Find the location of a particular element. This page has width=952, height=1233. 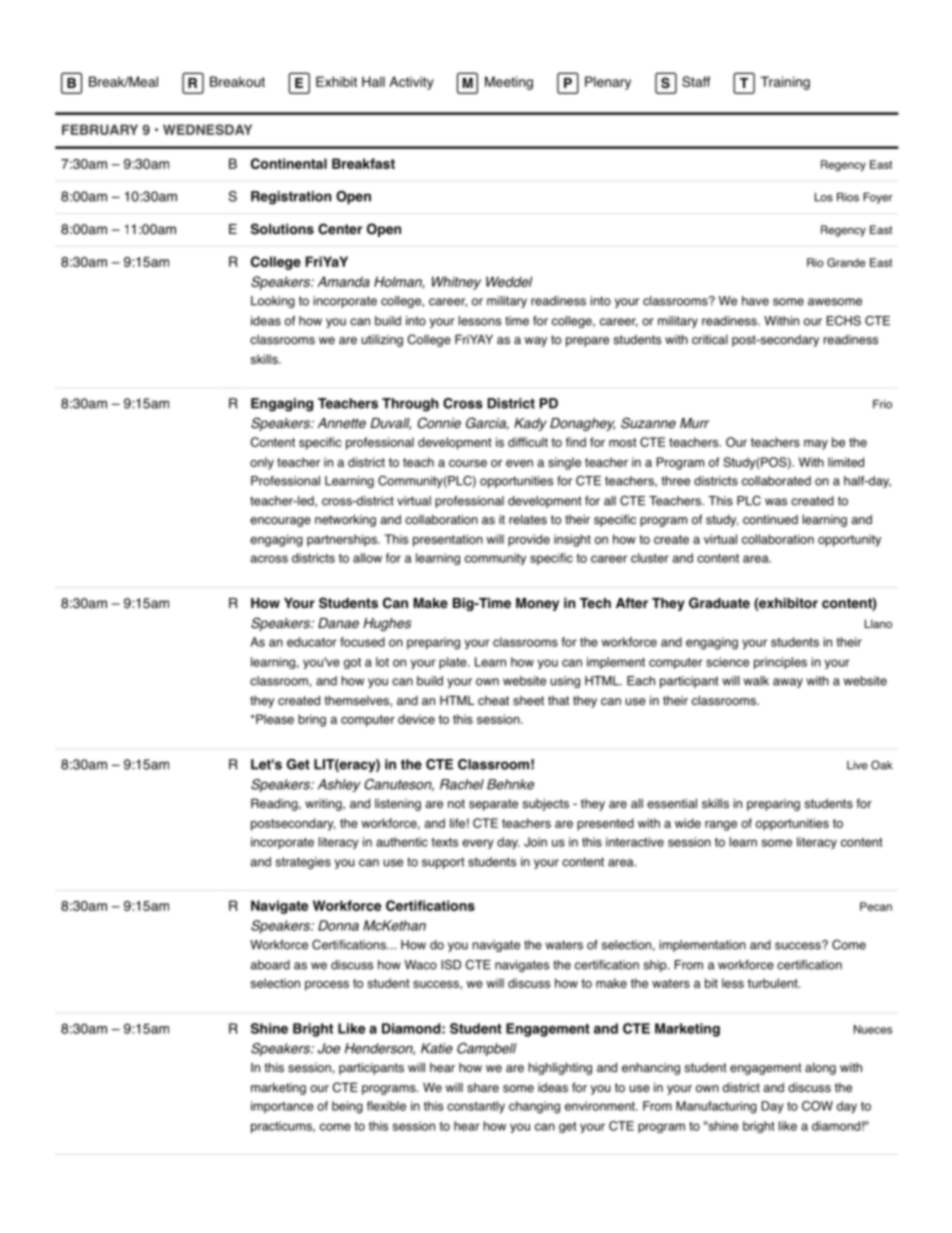

importance is located at coordinates (282, 1107).
